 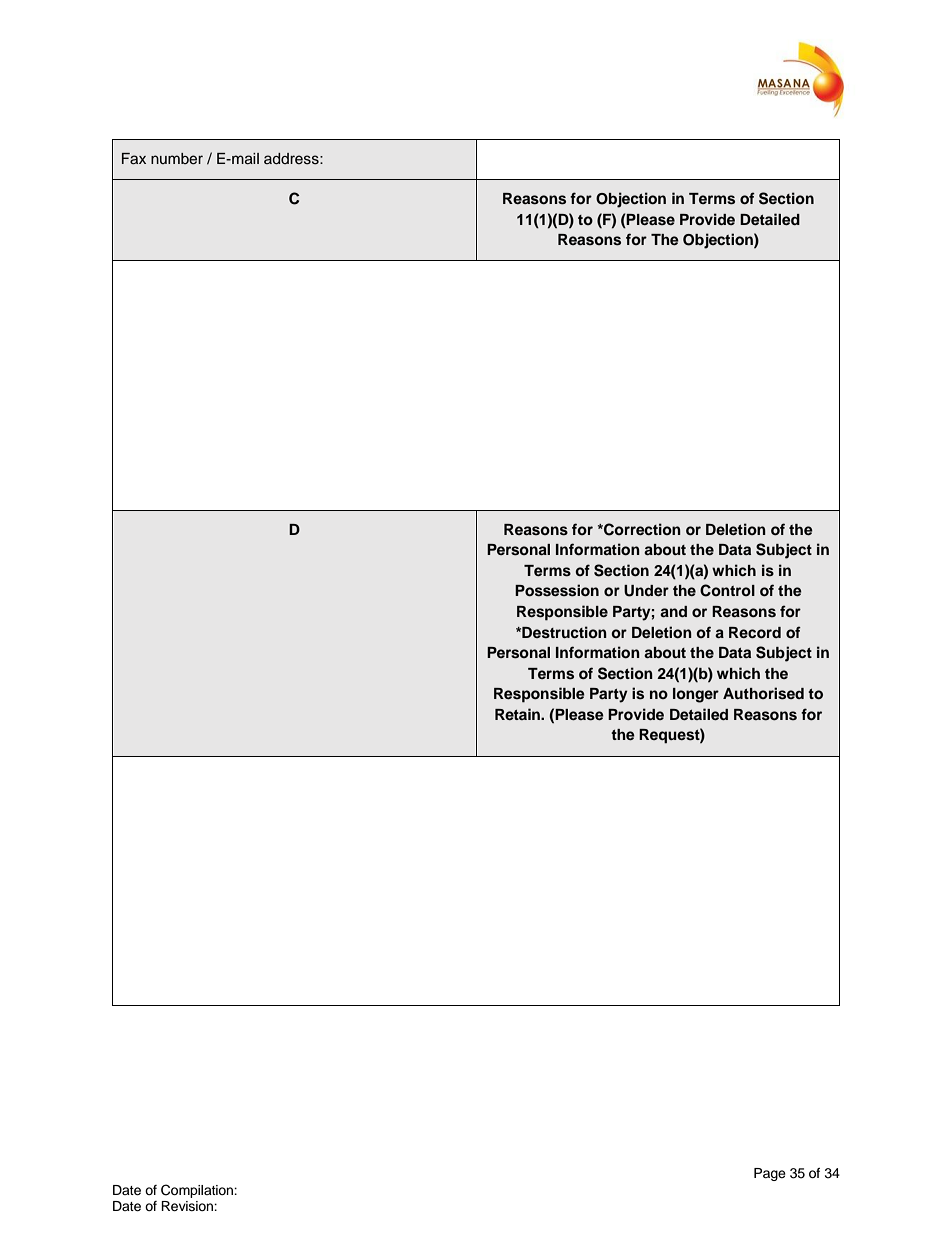 I want to click on Record, so click(x=755, y=633).
